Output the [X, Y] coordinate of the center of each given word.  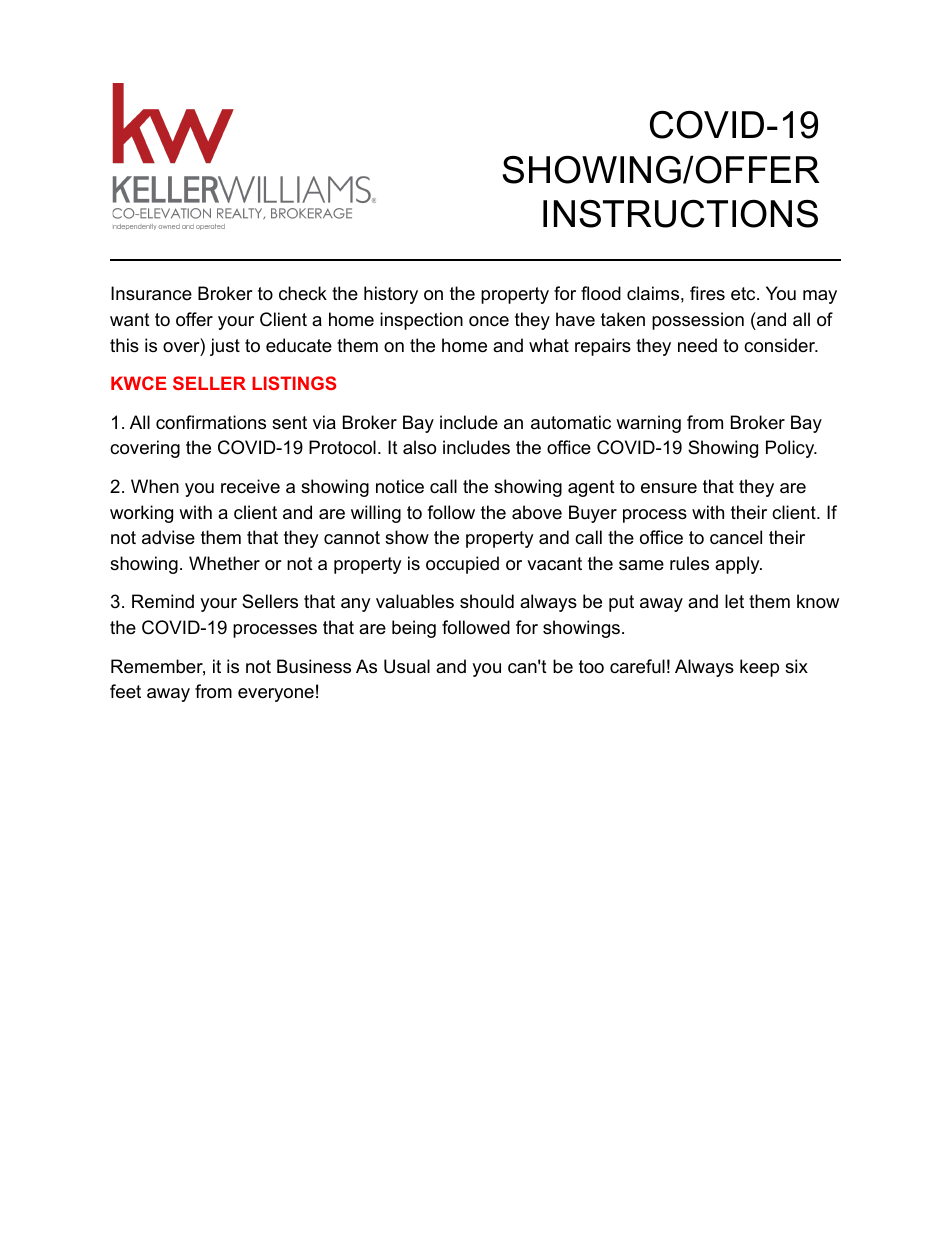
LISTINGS [294, 383]
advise [168, 537]
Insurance [151, 293]
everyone [276, 695]
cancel [736, 537]
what [549, 345]
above [537, 512]
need [697, 345]
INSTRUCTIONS [680, 213]
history [391, 295]
